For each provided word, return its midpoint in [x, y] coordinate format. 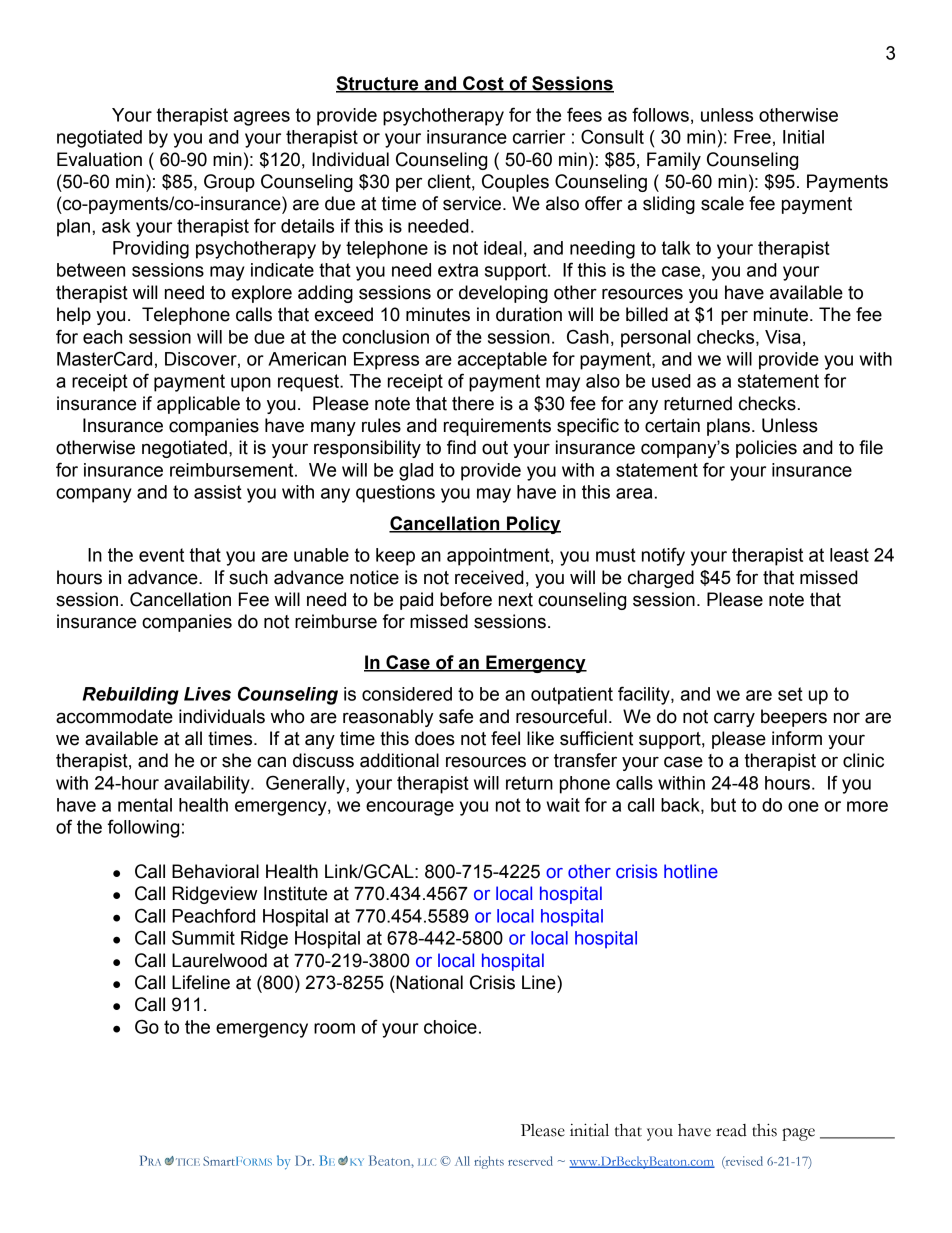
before [466, 599]
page [798, 1134]
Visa [783, 337]
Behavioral [215, 871]
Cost [483, 84]
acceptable [502, 361]
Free [752, 137]
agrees [262, 118]
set [790, 694]
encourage [410, 808]
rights [489, 1162]
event [161, 555]
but [723, 805]
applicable [198, 405]
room [334, 1028]
